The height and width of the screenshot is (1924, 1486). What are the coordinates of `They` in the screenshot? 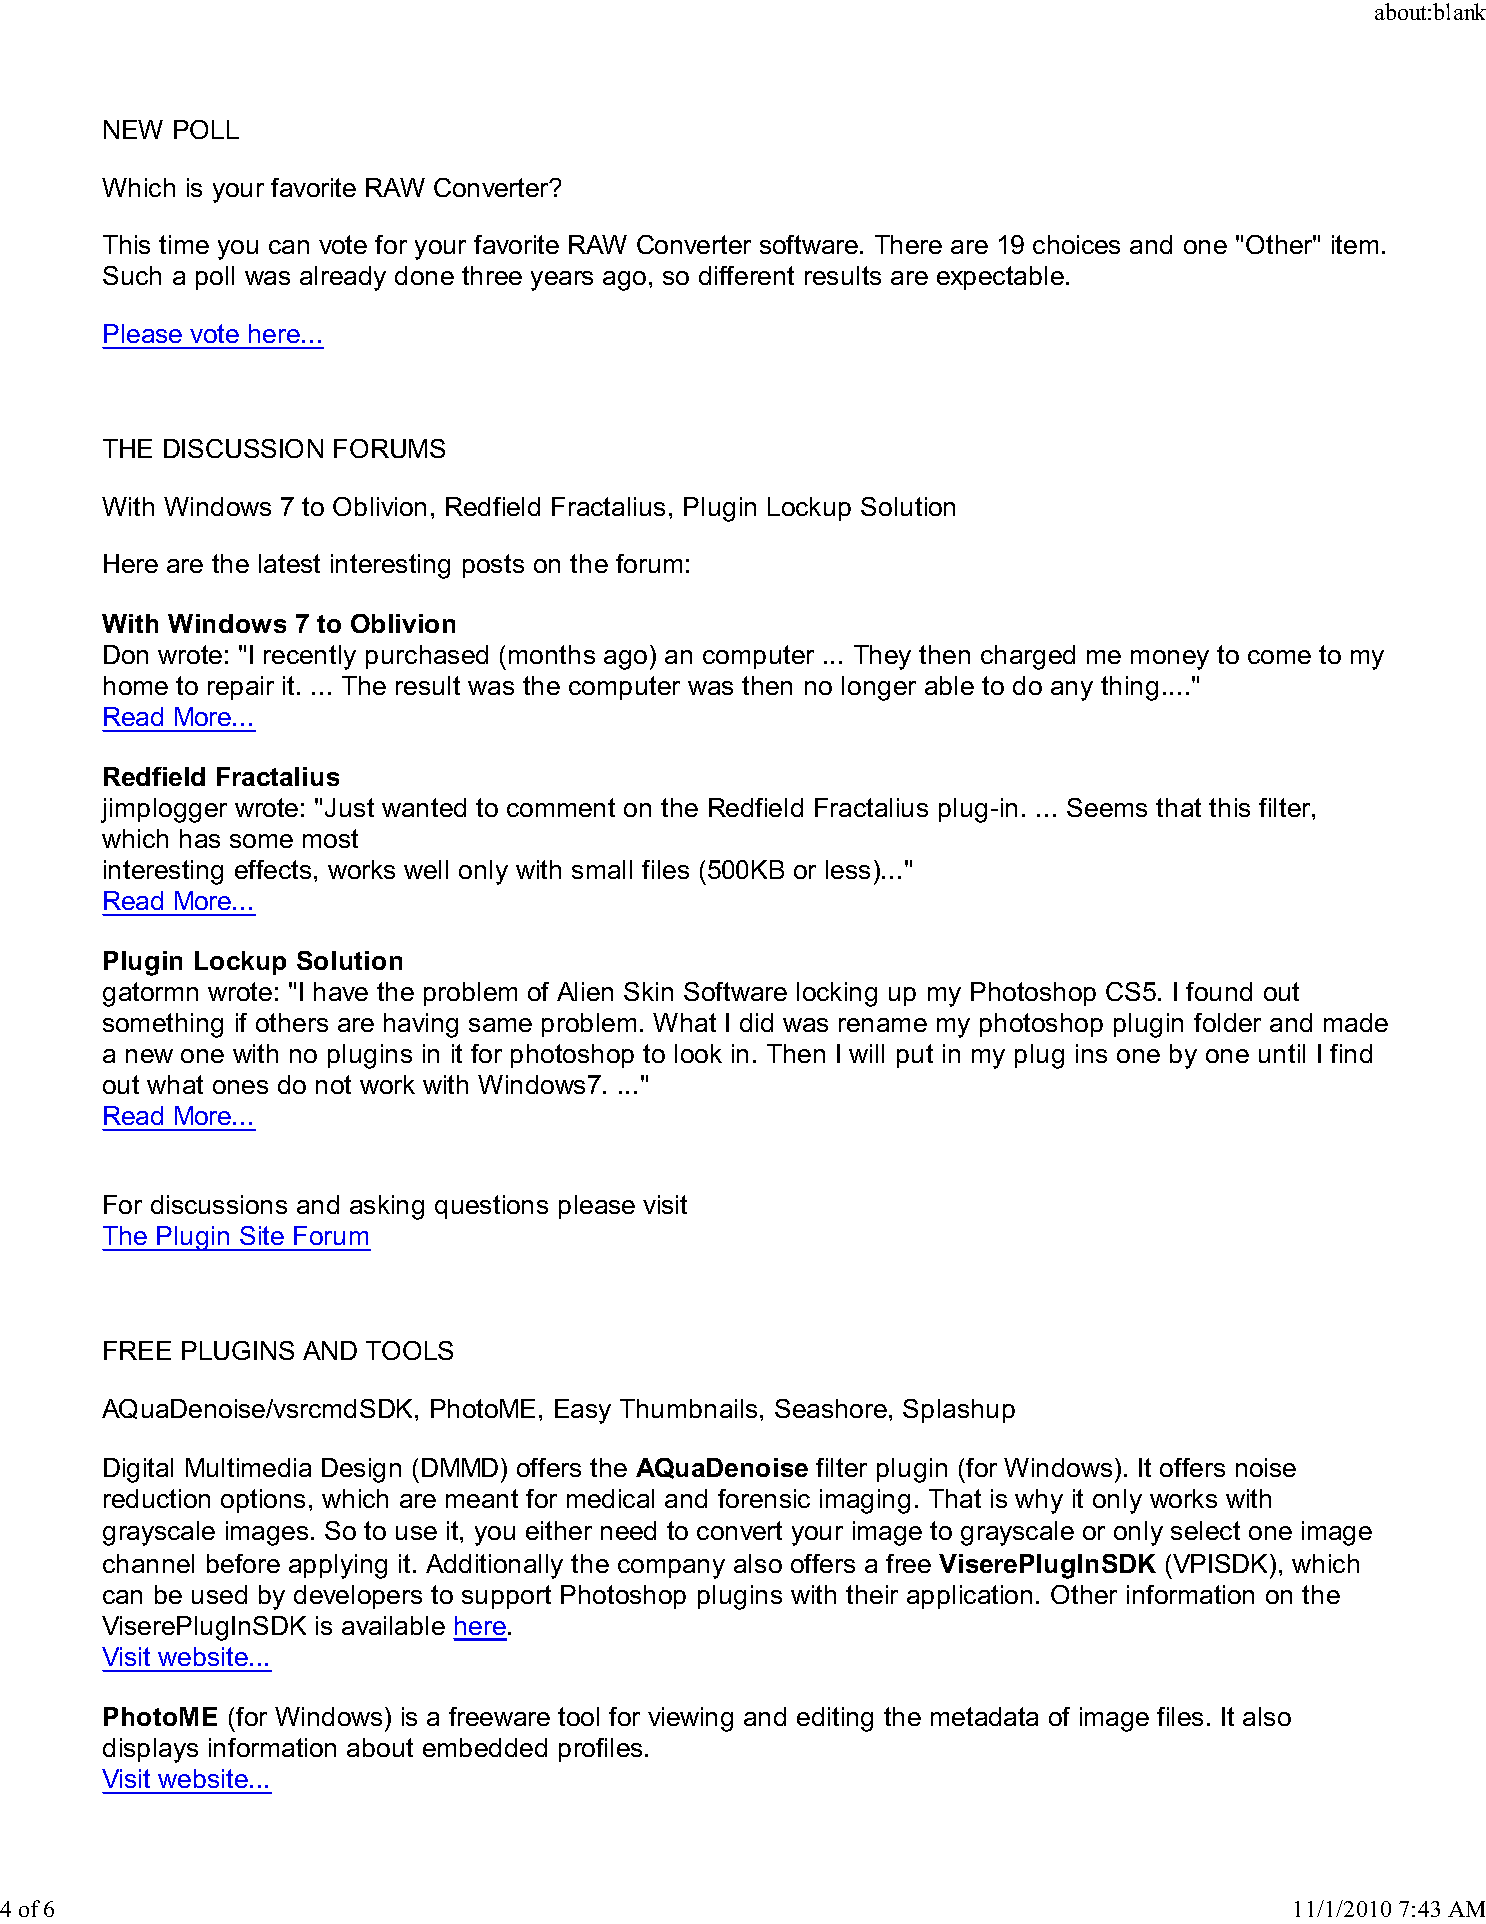 It's located at (882, 657).
